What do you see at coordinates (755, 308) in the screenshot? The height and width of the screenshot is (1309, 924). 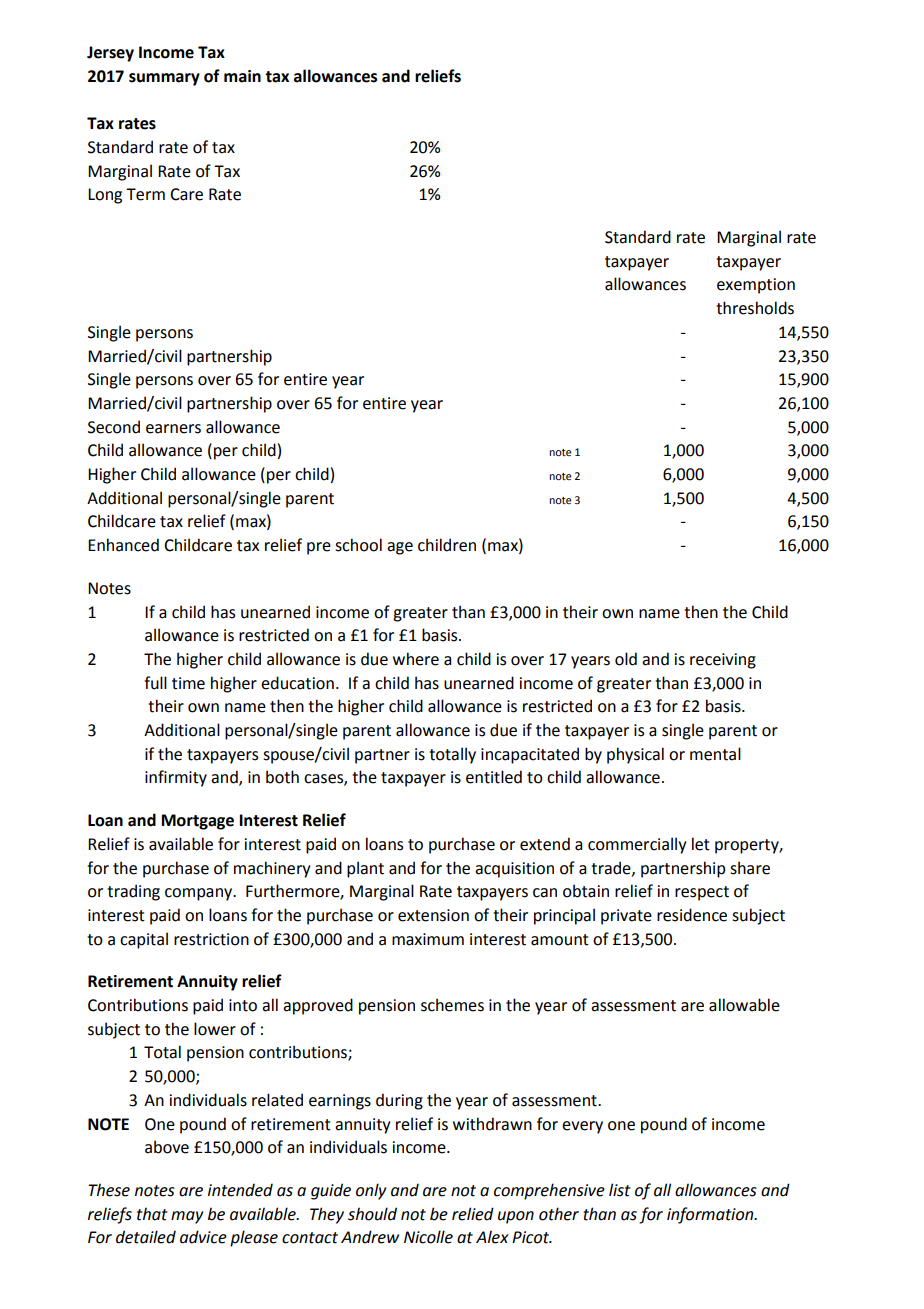 I see `thresholds` at bounding box center [755, 308].
